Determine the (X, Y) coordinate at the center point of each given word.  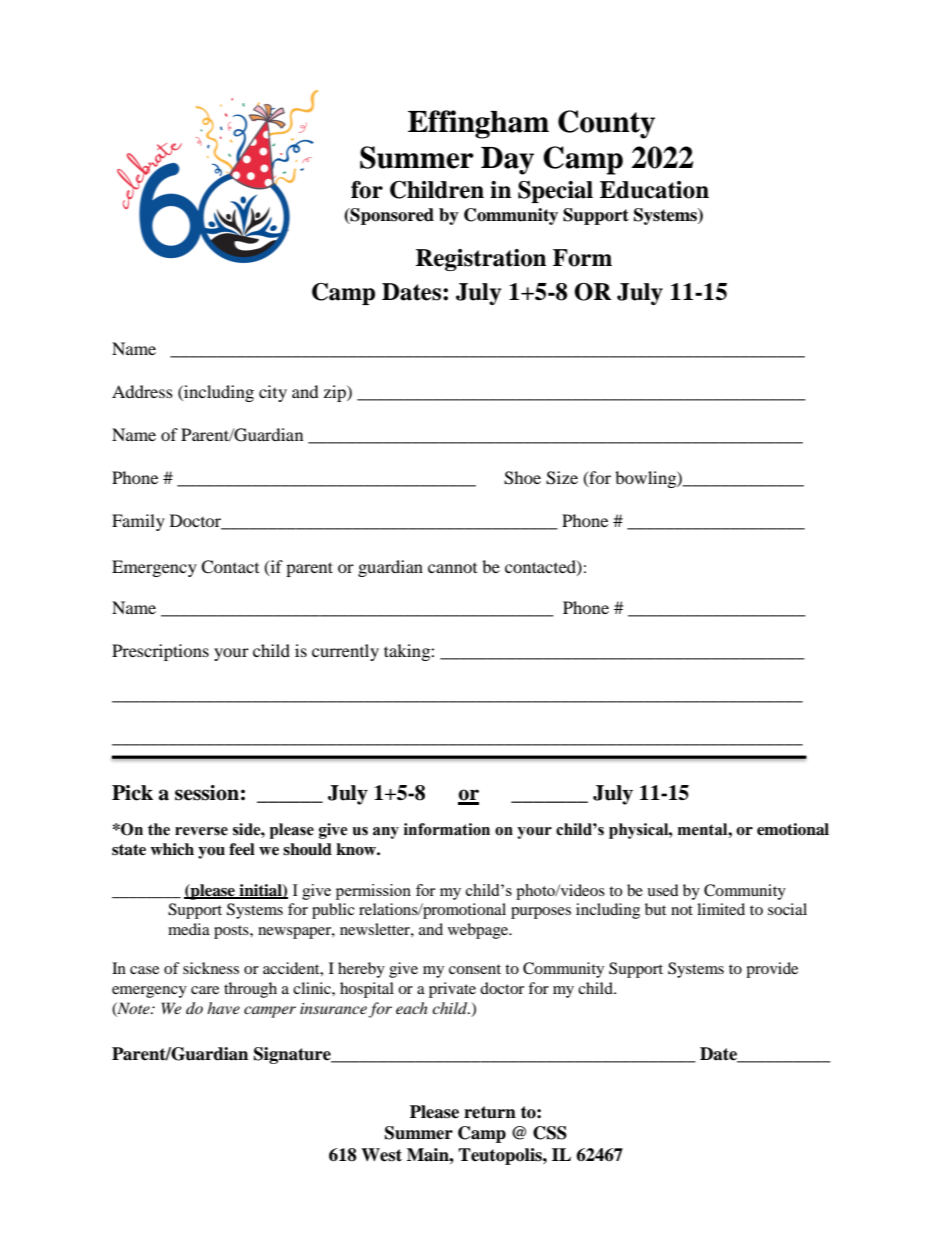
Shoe (522, 478)
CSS (550, 1133)
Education (654, 190)
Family (138, 522)
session (207, 793)
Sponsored (391, 216)
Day (507, 161)
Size (562, 478)
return (490, 1112)
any (386, 833)
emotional (793, 829)
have (223, 1008)
